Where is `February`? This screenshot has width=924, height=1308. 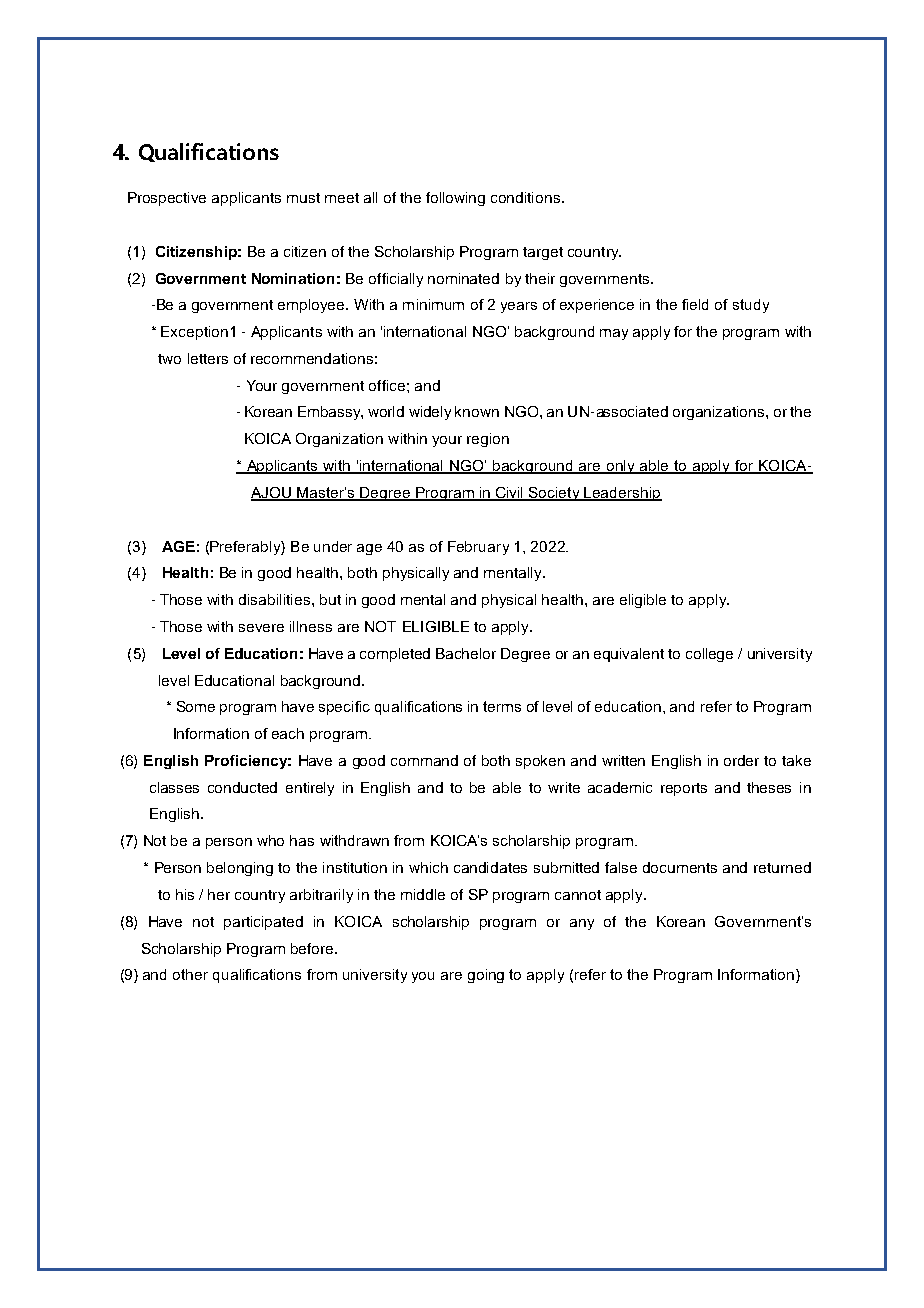
February is located at coordinates (478, 548).
